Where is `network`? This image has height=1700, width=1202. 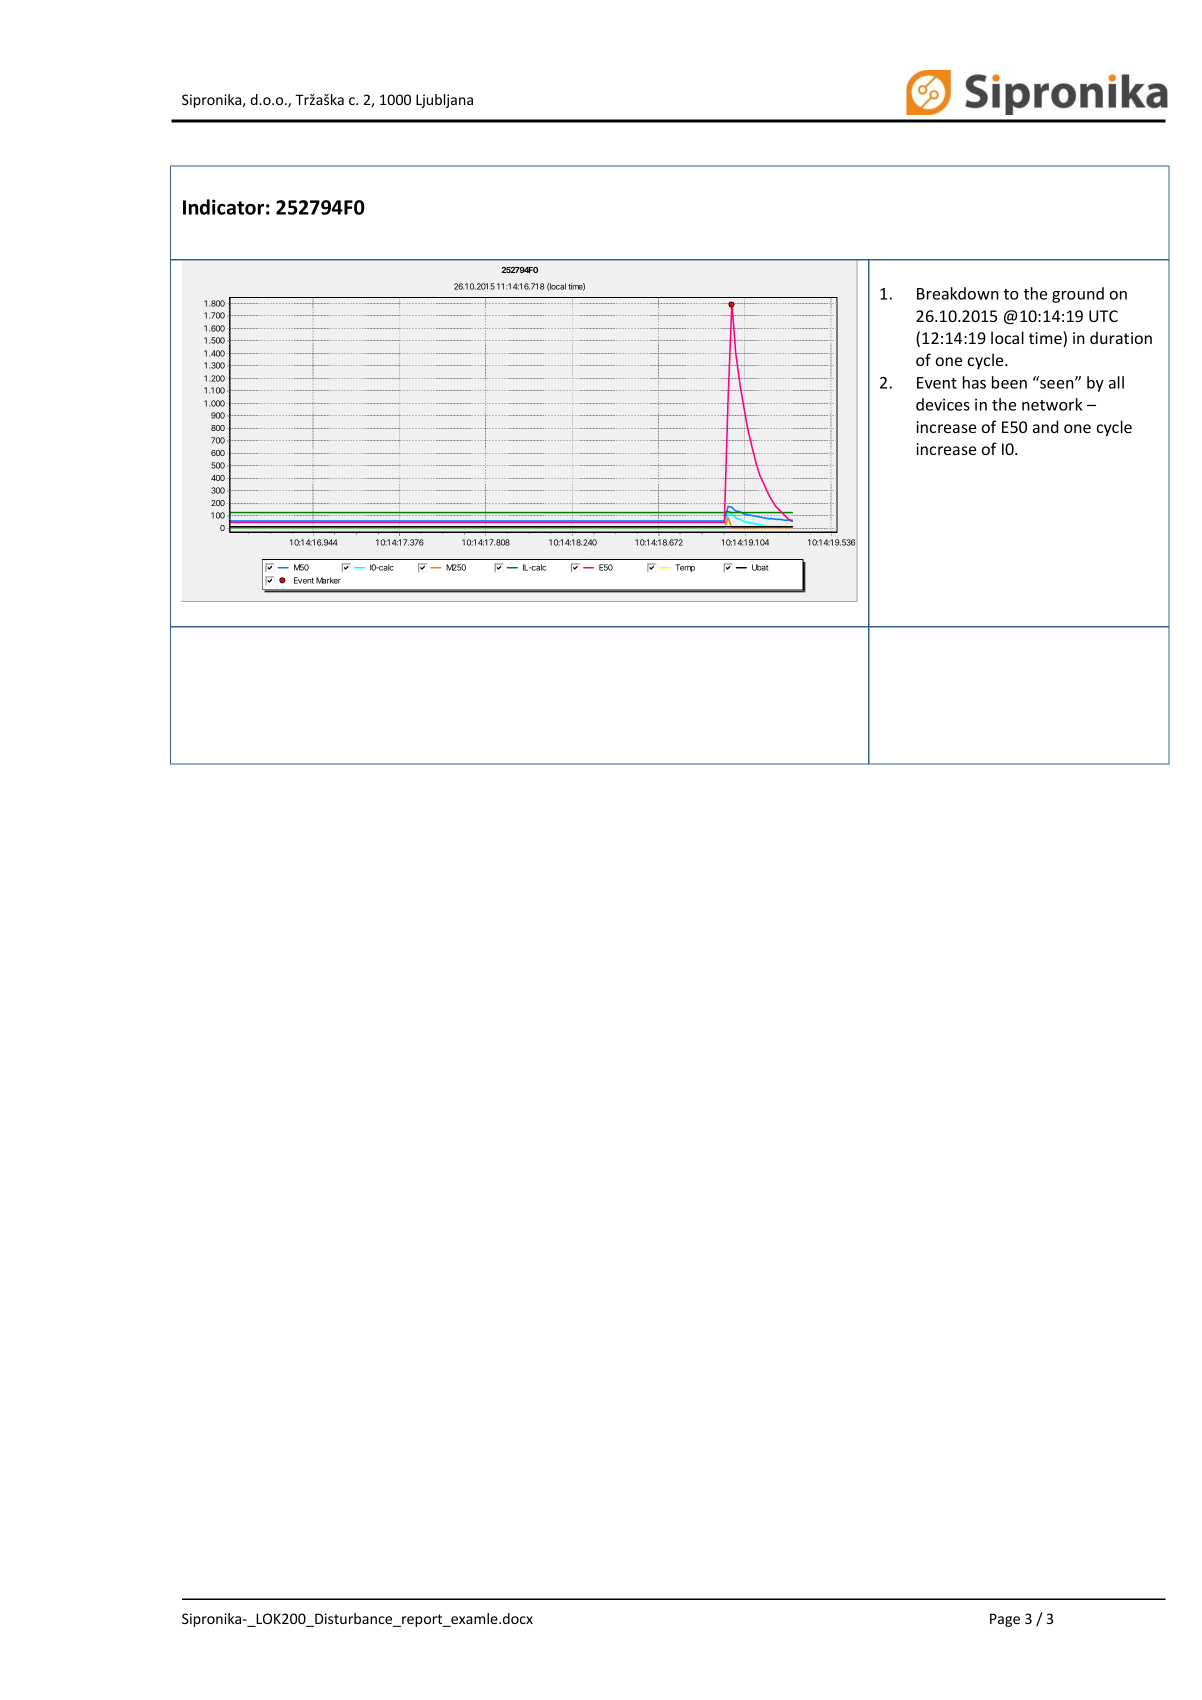
network is located at coordinates (1052, 404).
